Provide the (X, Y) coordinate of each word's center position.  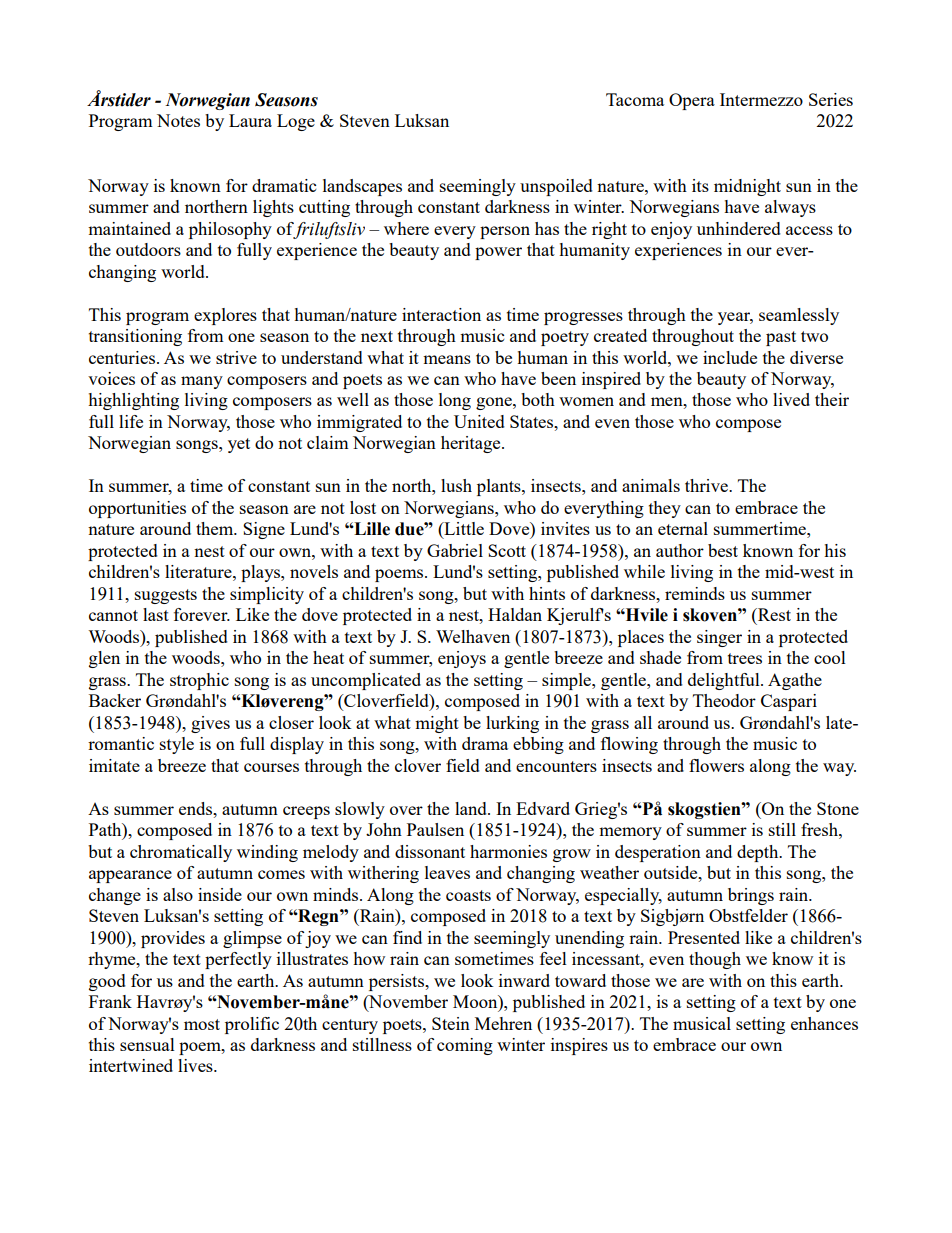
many (202, 382)
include (730, 357)
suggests (166, 596)
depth (759, 853)
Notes (178, 120)
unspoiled (556, 187)
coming (465, 1046)
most (202, 1024)
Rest (773, 614)
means (447, 359)
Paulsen (435, 829)
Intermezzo (761, 99)
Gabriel (455, 550)
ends (197, 808)
